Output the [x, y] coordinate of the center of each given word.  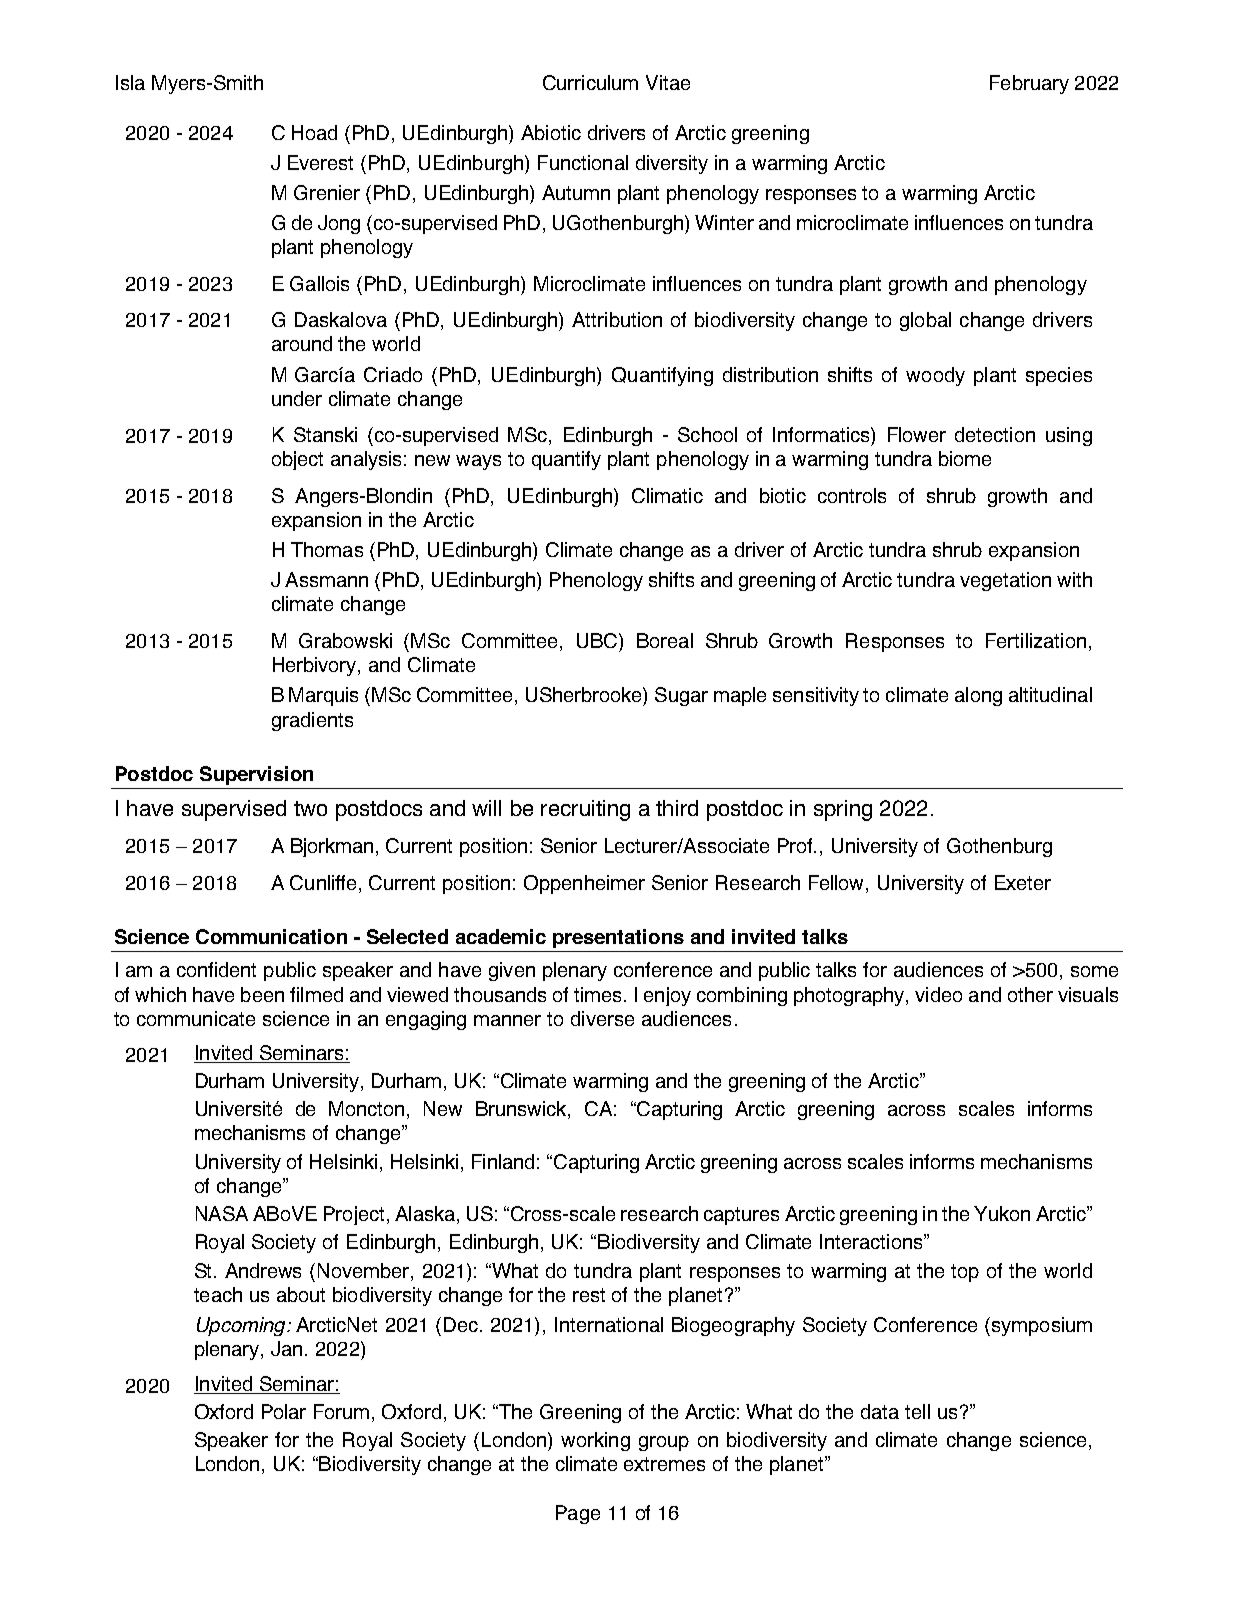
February [1029, 84]
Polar [284, 1411]
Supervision [256, 775]
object [297, 460]
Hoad [314, 132]
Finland [503, 1161]
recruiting [585, 810]
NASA [222, 1213]
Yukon [1002, 1213]
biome [965, 458]
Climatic [667, 495]
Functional [583, 162]
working [595, 1441]
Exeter [1023, 882]
